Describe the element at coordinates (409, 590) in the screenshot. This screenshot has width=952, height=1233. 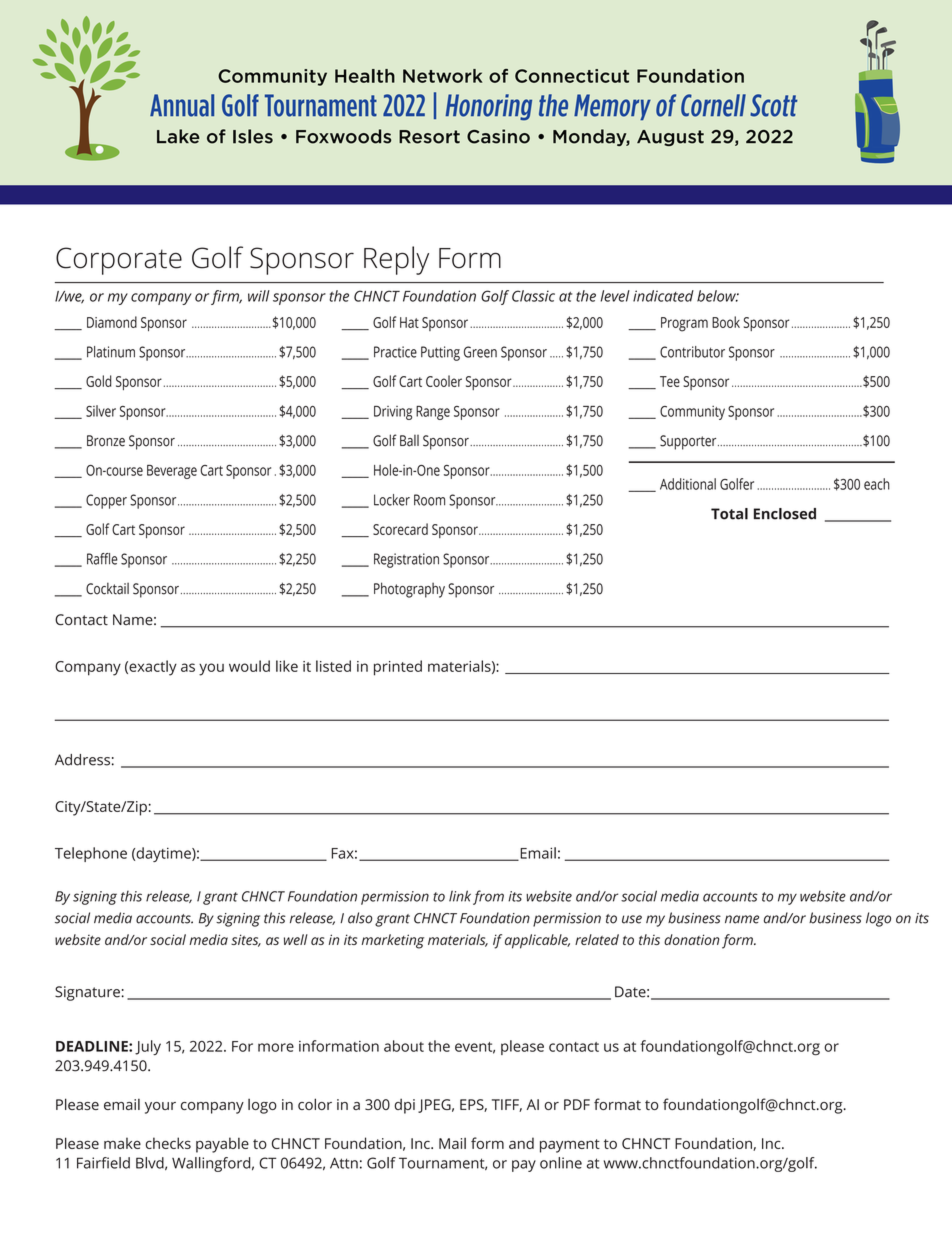
I see `Photography` at that location.
